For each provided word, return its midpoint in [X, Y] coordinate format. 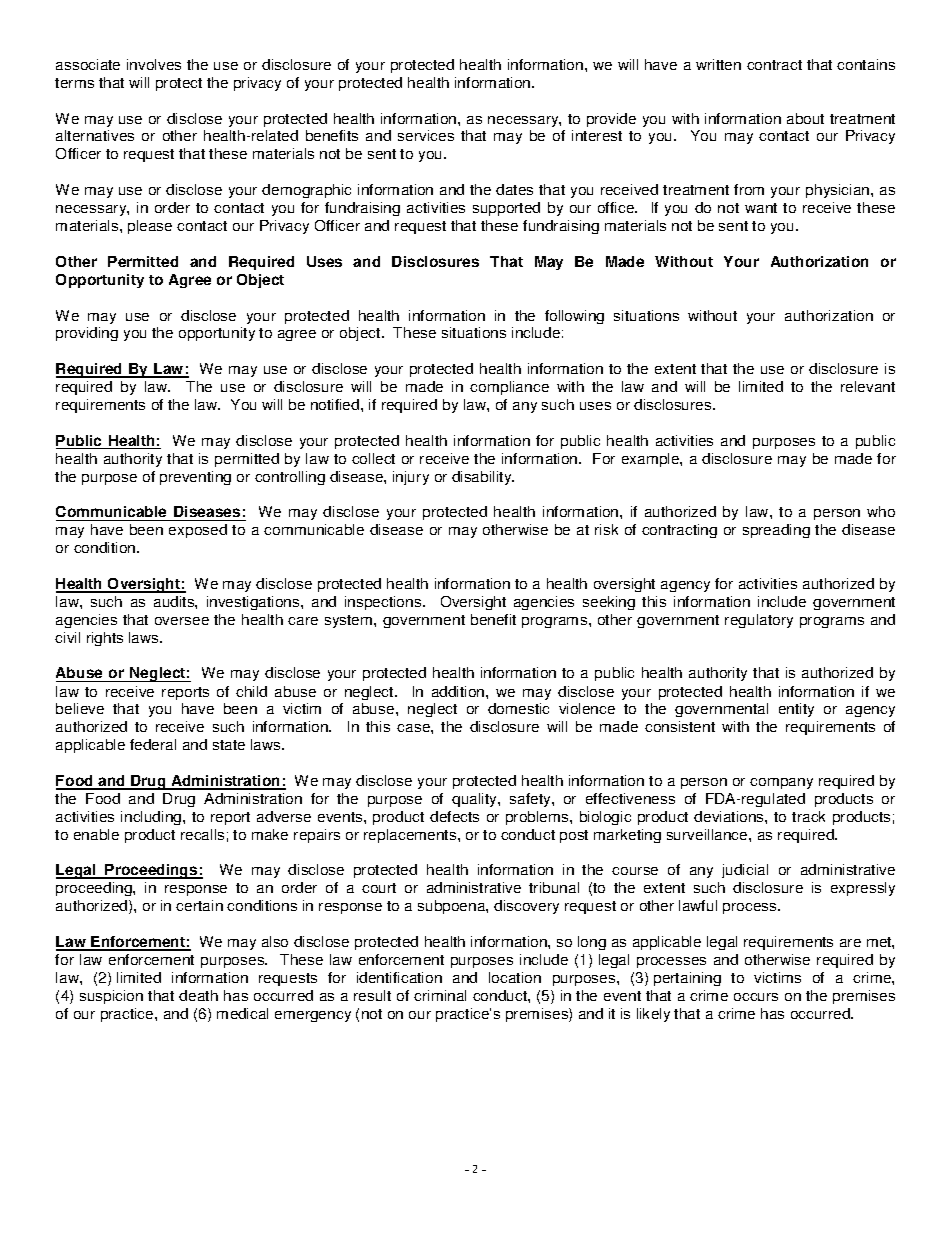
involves [154, 64]
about [805, 118]
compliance [509, 388]
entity [796, 710]
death [198, 995]
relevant [868, 386]
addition [459, 691]
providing [87, 334]
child [251, 691]
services [426, 135]
